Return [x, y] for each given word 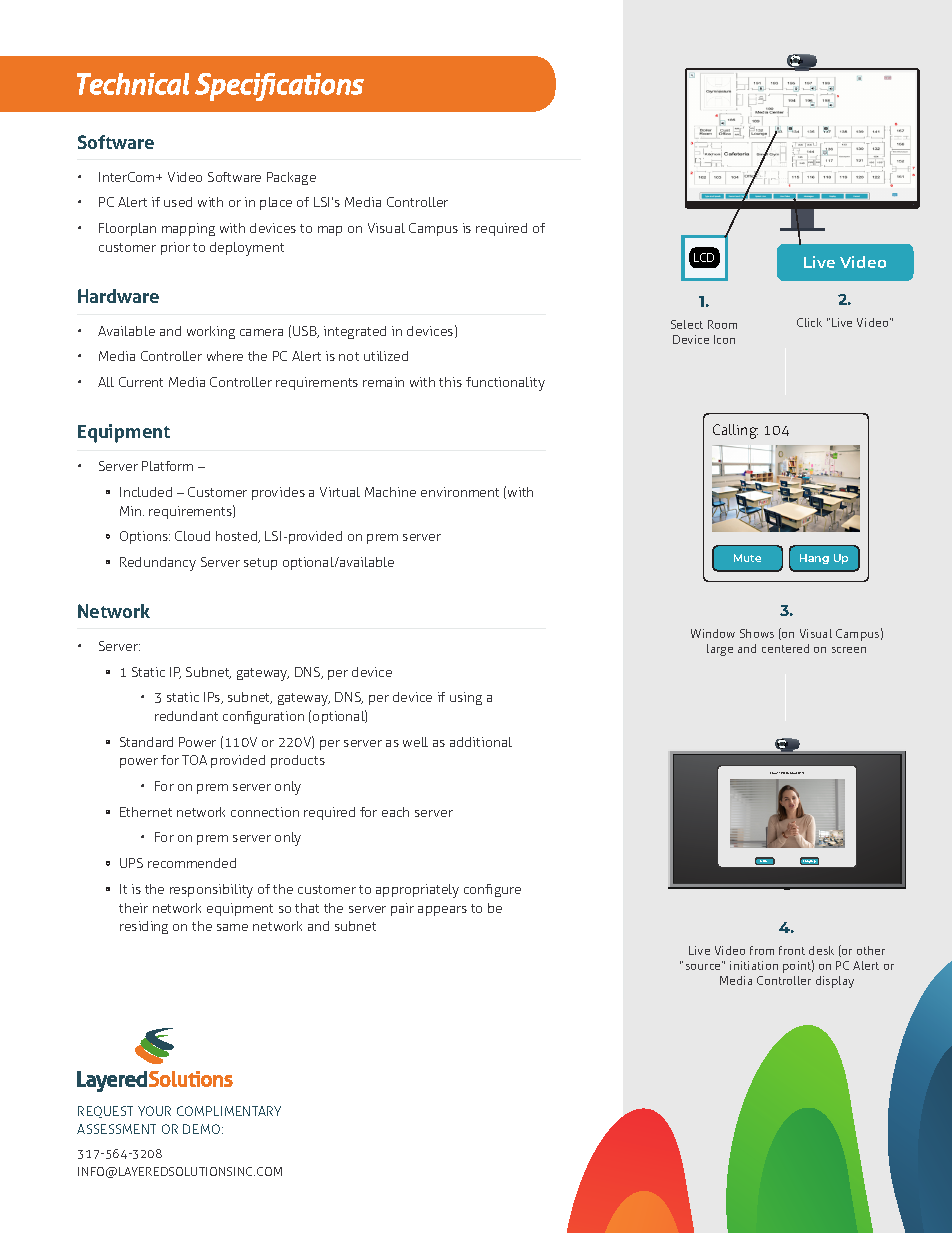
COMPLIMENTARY [229, 1111]
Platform [167, 466]
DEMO [201, 1129]
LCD [704, 257]
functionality [505, 384]
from [762, 950]
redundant [186, 716]
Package [291, 178]
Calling [735, 431]
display [835, 982]
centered [785, 648]
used [178, 202]
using [466, 698]
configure [492, 890]
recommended [192, 863]
